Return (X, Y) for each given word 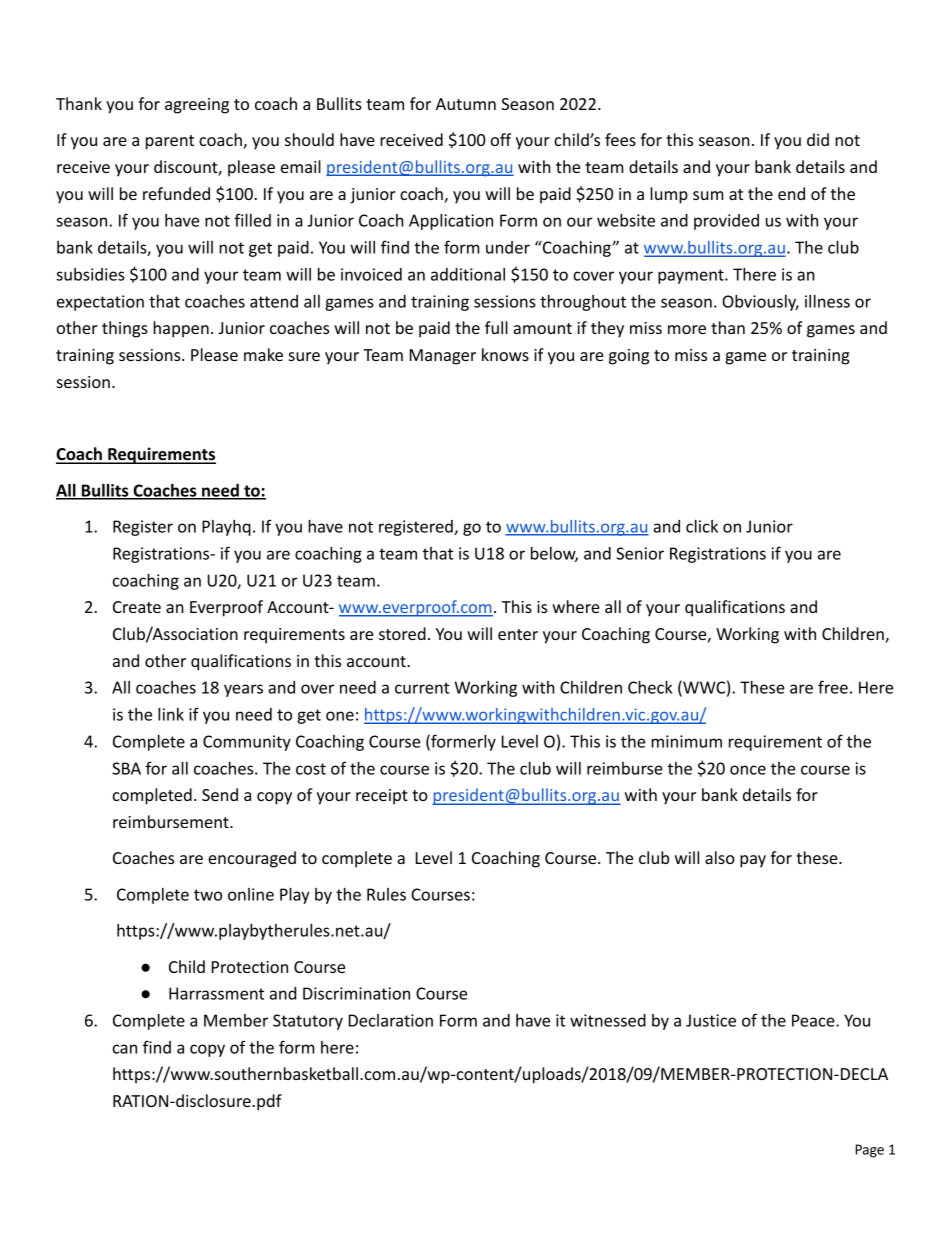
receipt (382, 797)
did (818, 139)
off (501, 139)
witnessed (608, 1020)
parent (170, 142)
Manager (443, 357)
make (263, 354)
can (125, 1049)
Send (220, 794)
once (748, 770)
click (702, 526)
